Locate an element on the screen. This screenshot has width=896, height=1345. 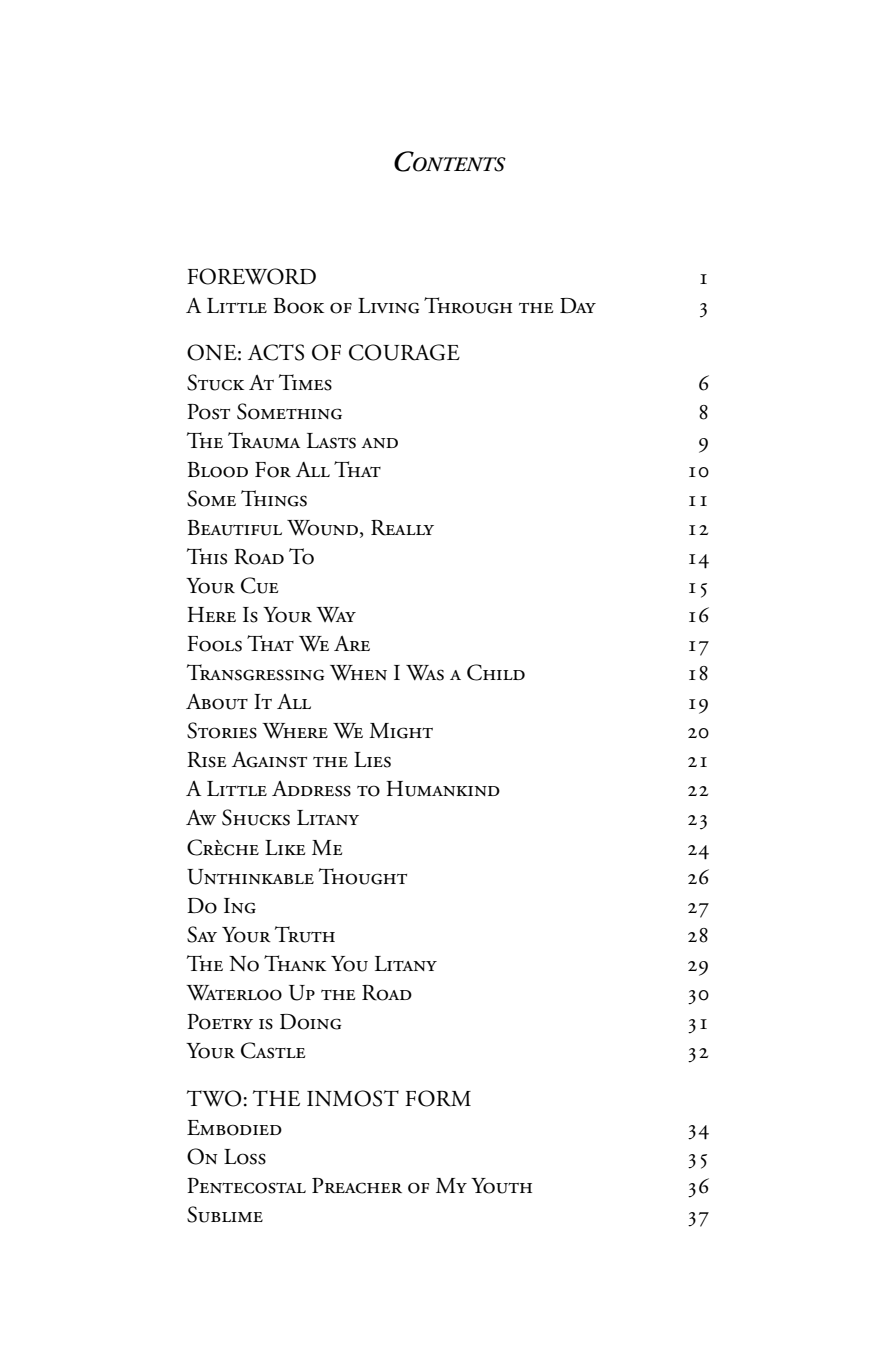
Against is located at coordinates (269, 760).
